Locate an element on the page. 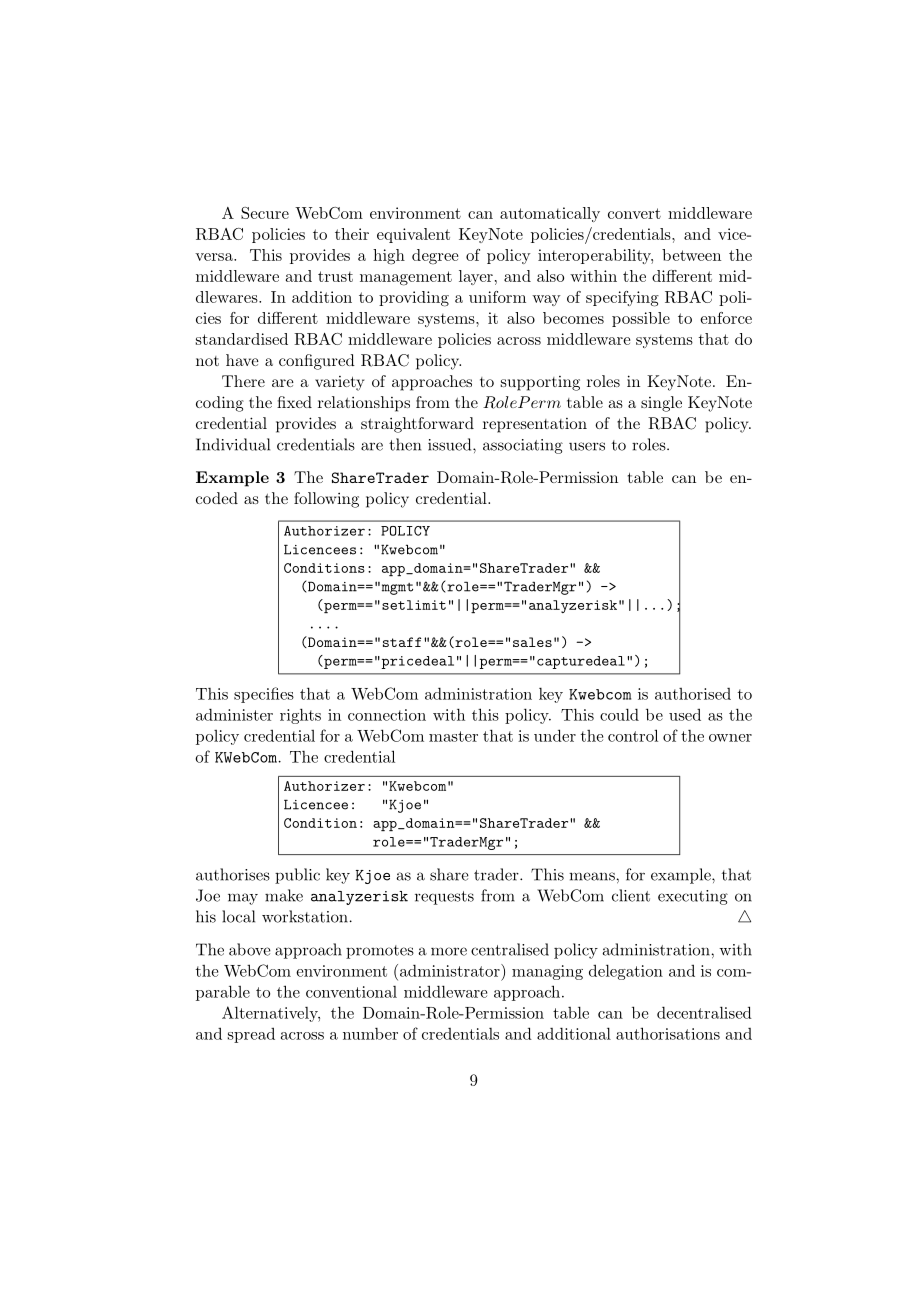 The height and width of the document is (1308, 924). users is located at coordinates (587, 446).
